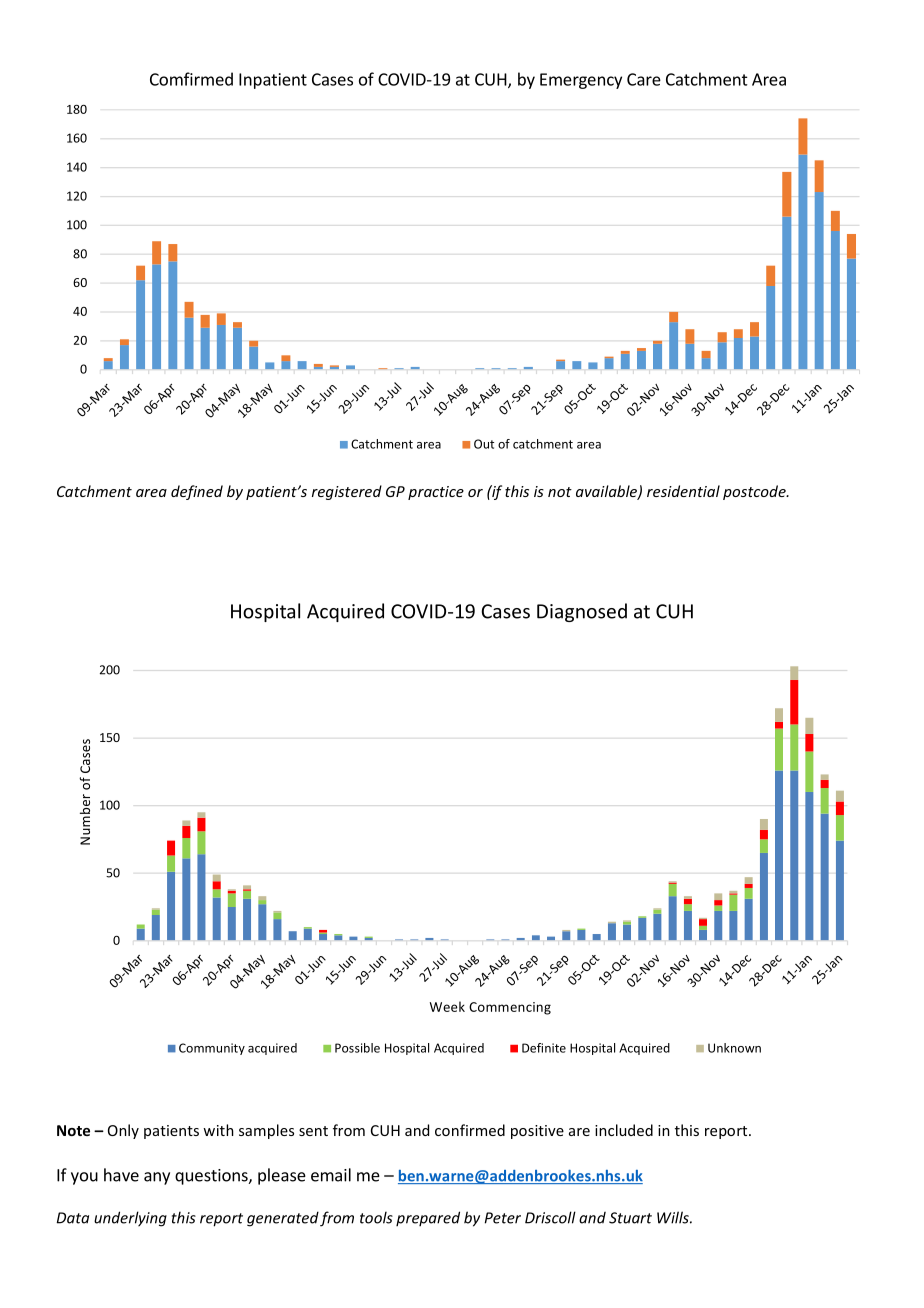 The width and height of the screenshot is (924, 1308). I want to click on any, so click(157, 1178).
